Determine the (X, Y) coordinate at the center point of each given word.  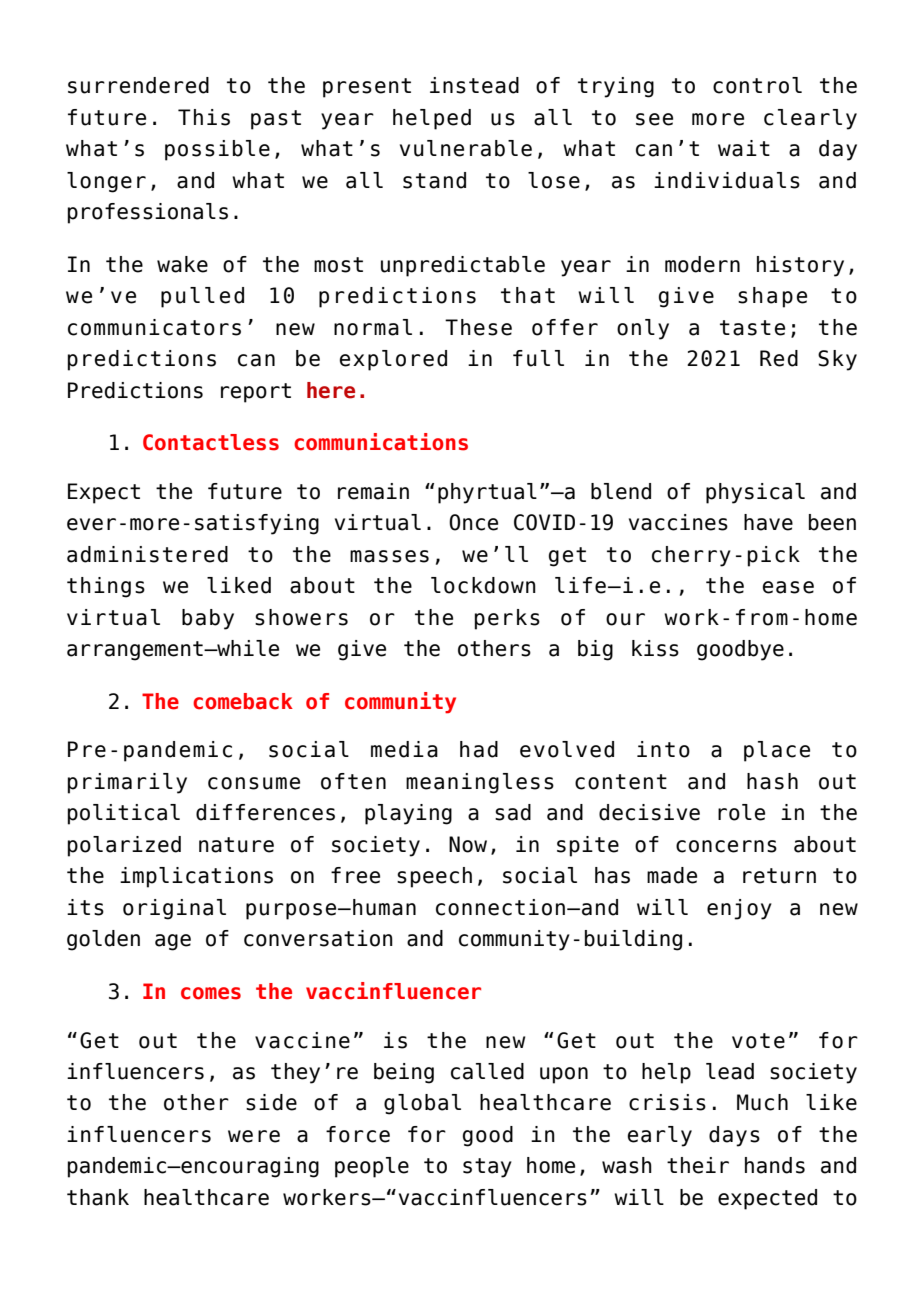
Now (468, 844)
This (204, 117)
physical (755, 493)
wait (744, 148)
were (254, 1136)
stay (487, 1168)
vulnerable (466, 148)
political (124, 814)
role (741, 812)
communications (381, 442)
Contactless (211, 442)
